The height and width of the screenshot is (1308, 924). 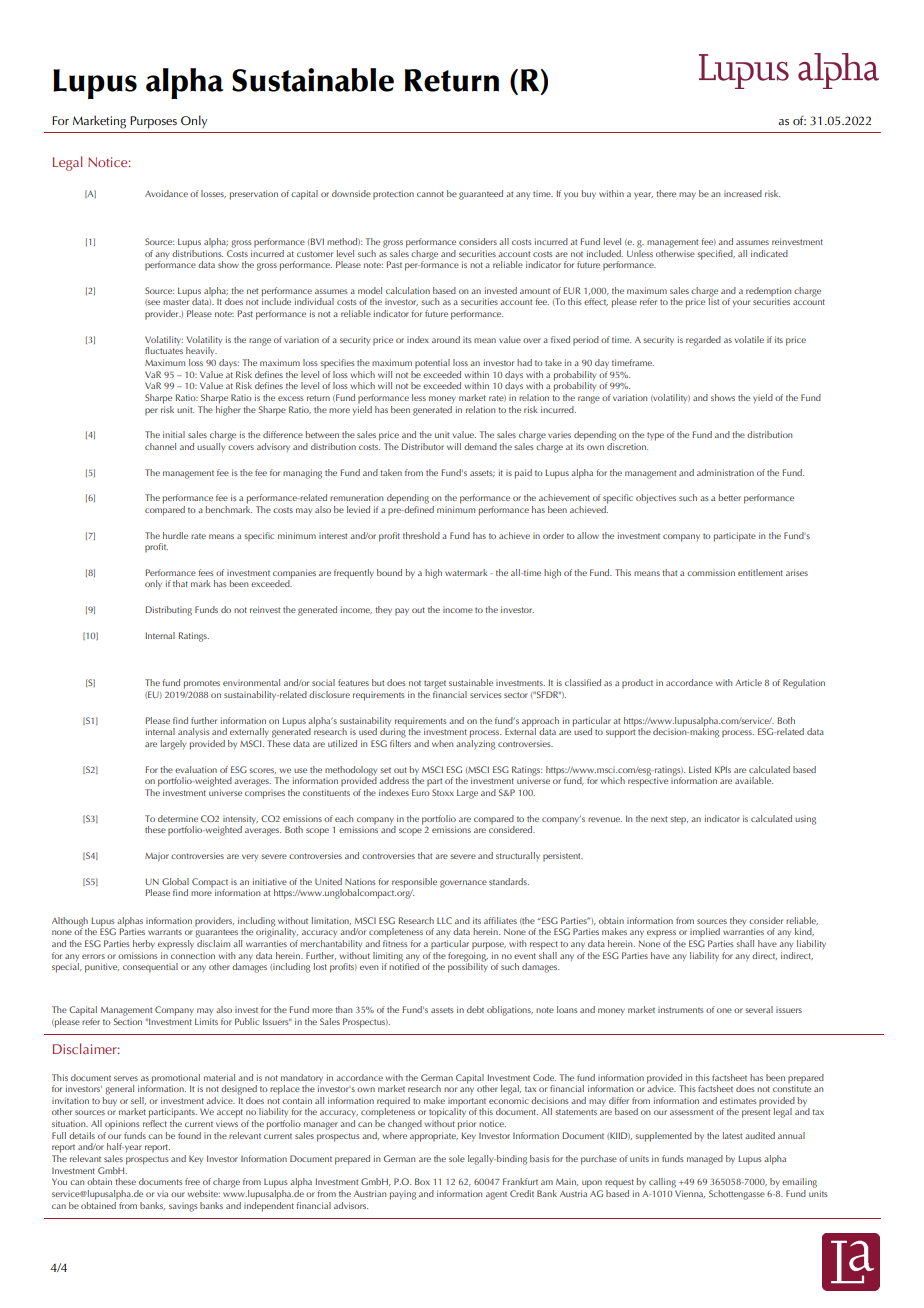 What do you see at coordinates (162, 1193) in the screenshot?
I see `via` at bounding box center [162, 1193].
